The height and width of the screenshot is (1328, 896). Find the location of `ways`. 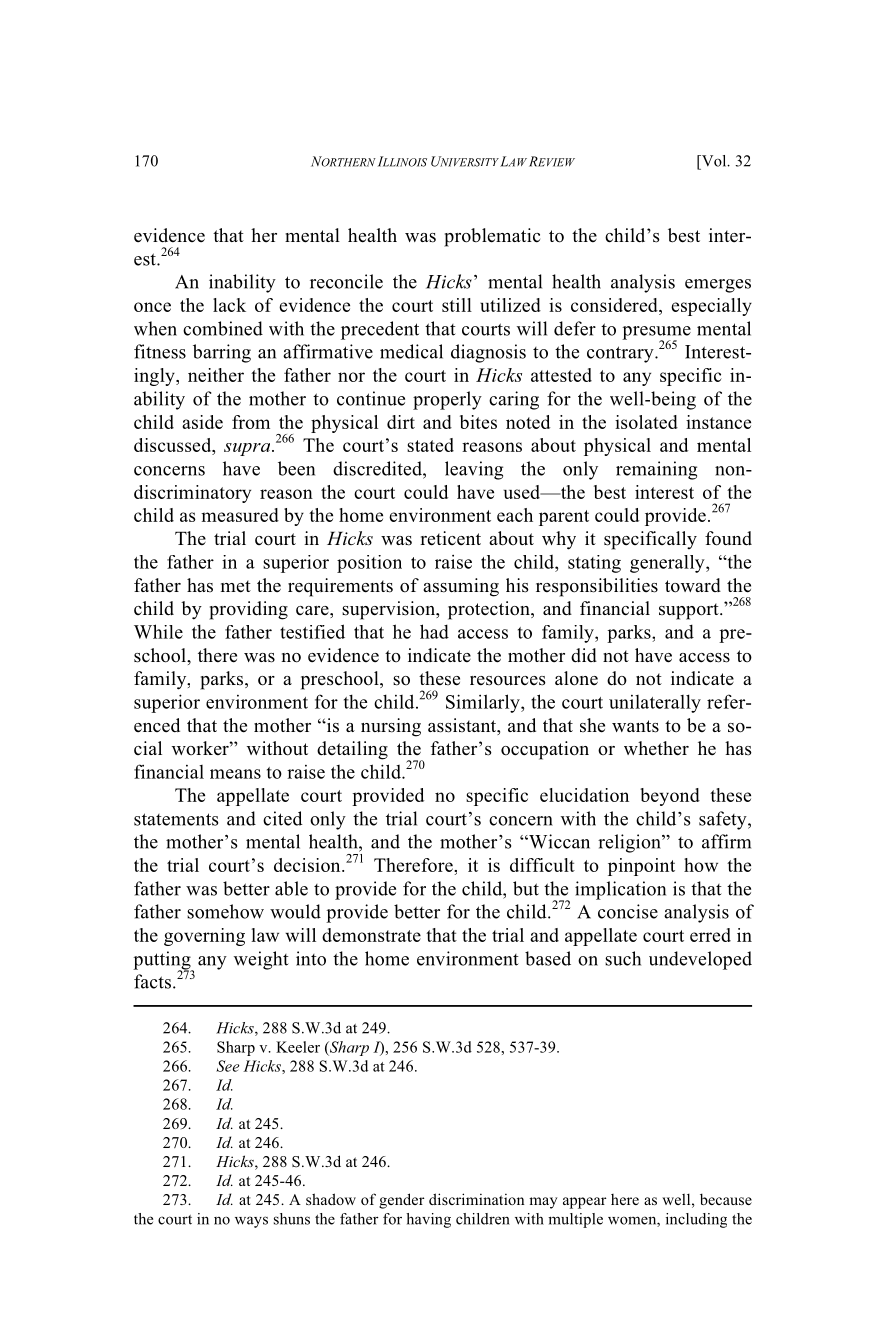

ways is located at coordinates (251, 1222).
